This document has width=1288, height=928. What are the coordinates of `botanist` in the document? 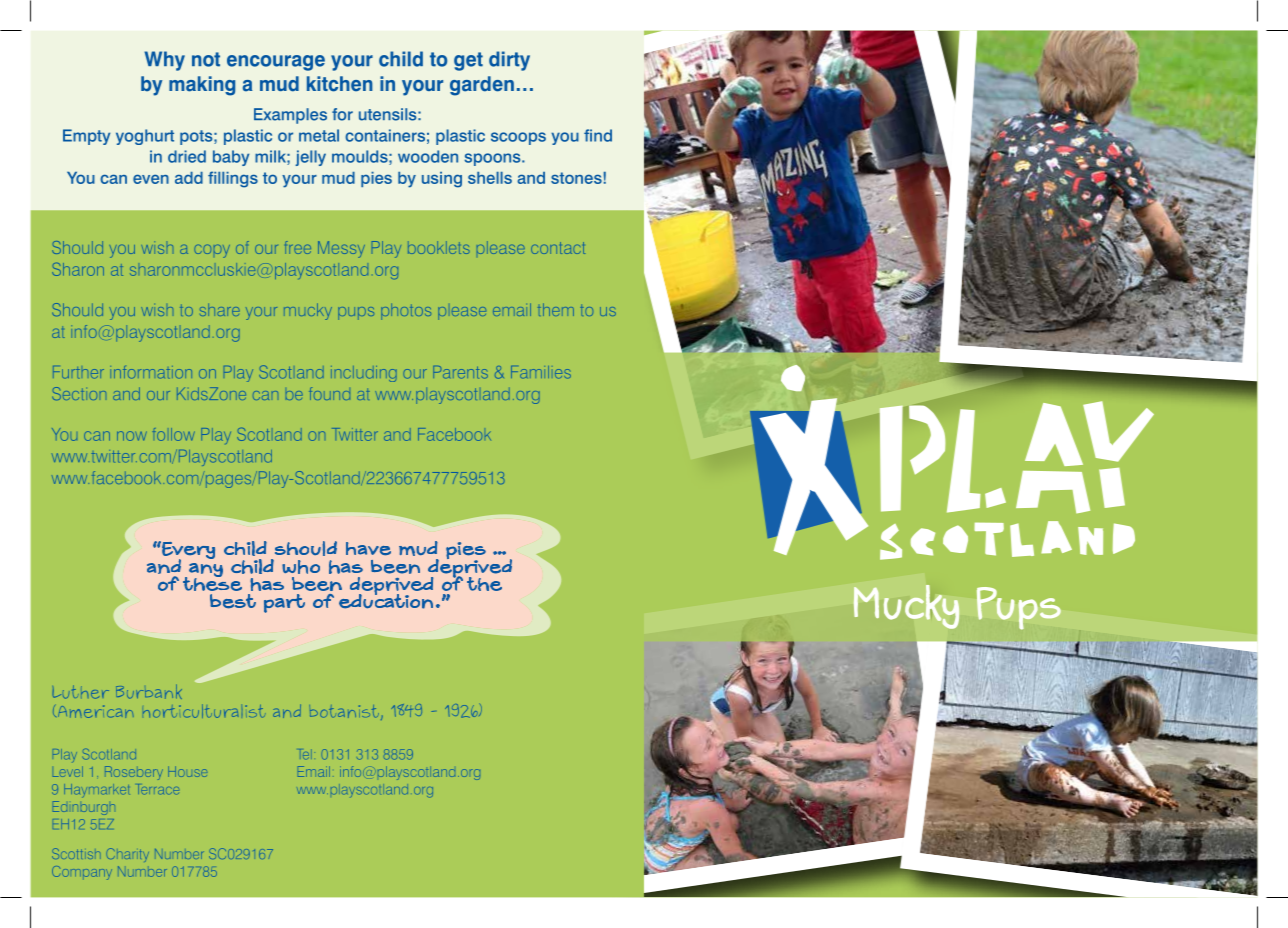 It's located at (344, 711).
